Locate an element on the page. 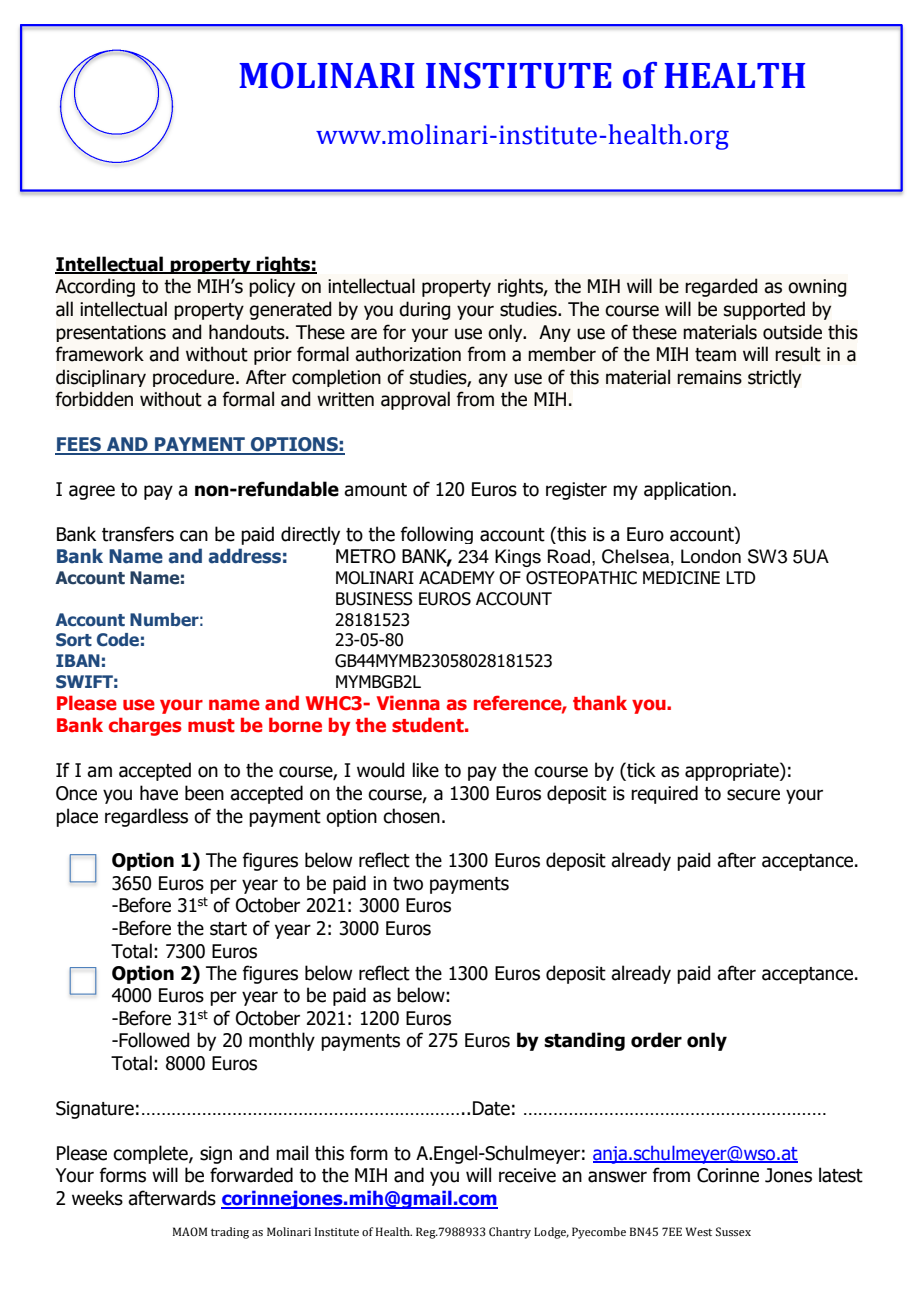 This image has height=1308, width=924. presentations is located at coordinates (111, 333).
